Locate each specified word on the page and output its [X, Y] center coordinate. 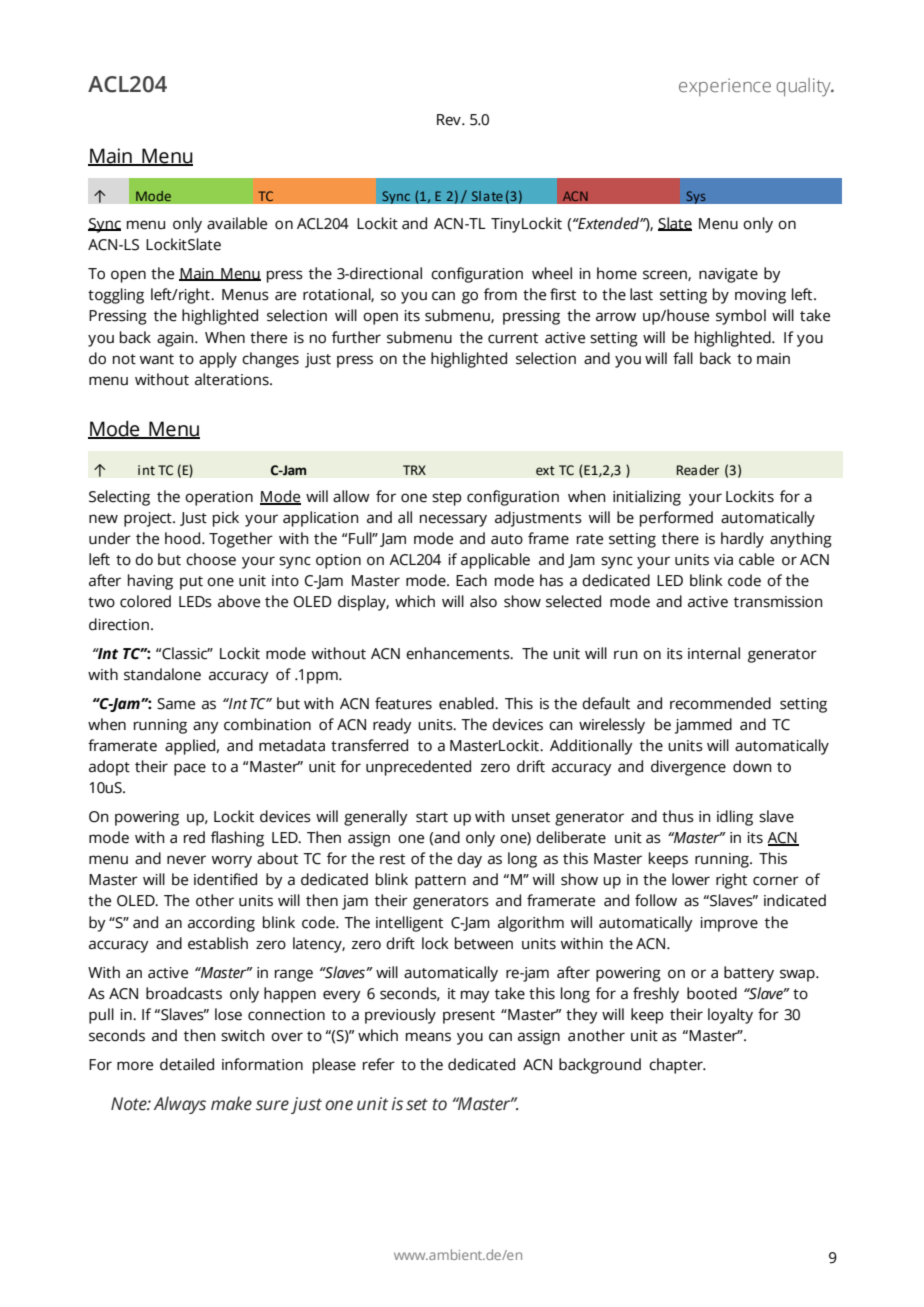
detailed [187, 1064]
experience [725, 87]
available [237, 223]
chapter [677, 1066]
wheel [552, 273]
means [428, 1037]
